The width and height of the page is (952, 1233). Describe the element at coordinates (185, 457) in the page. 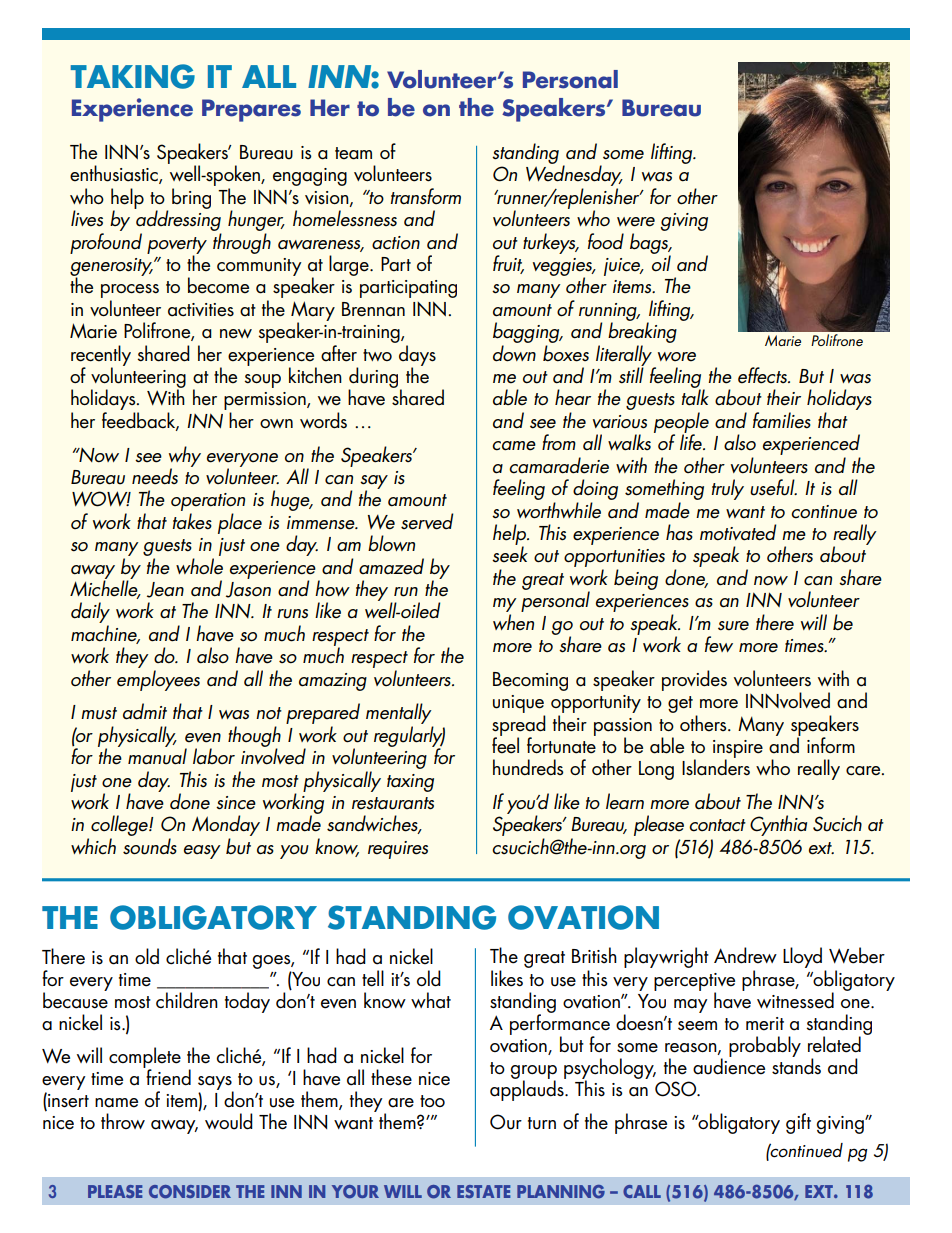

I see `why` at that location.
